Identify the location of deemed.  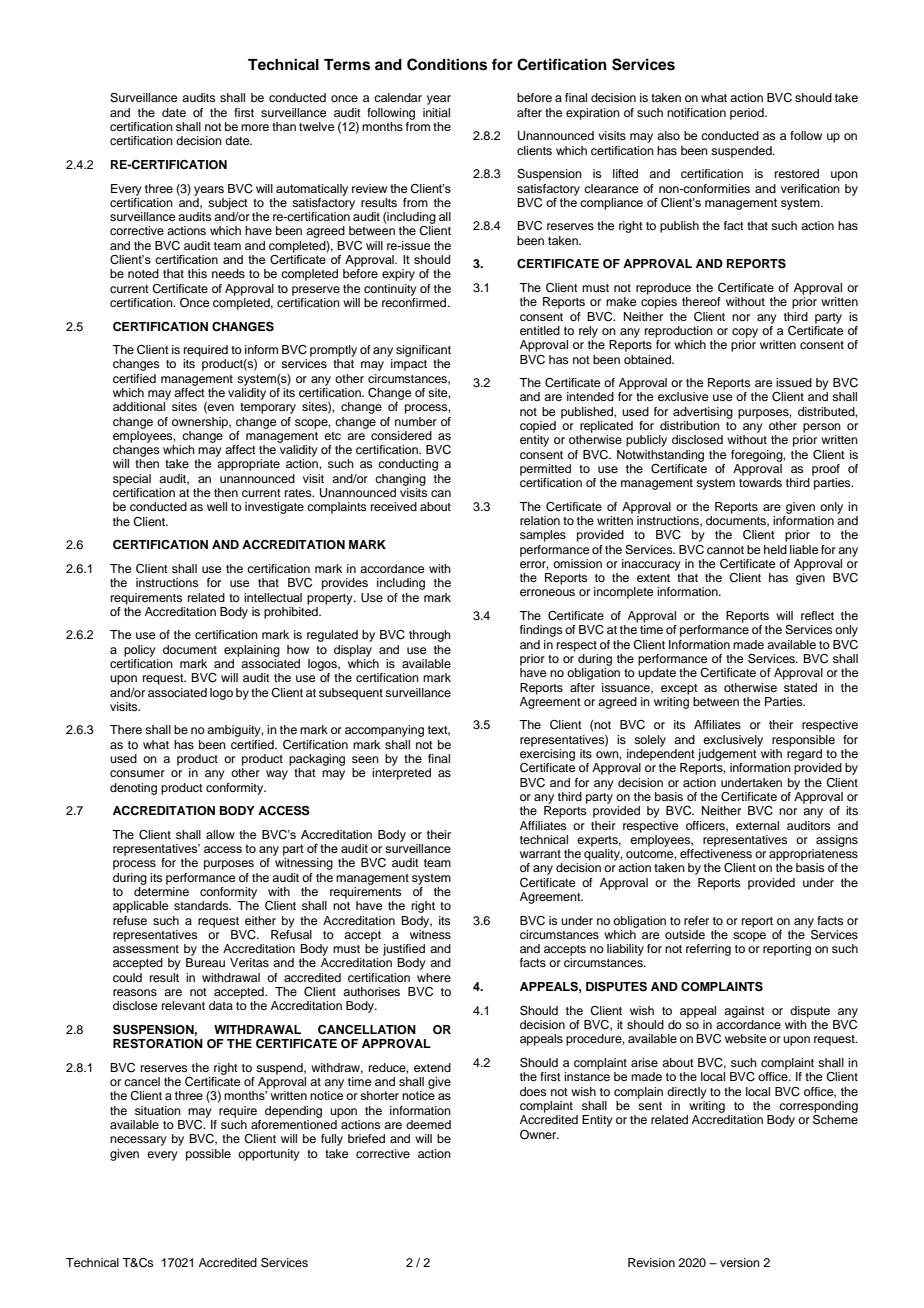
(428, 1124).
